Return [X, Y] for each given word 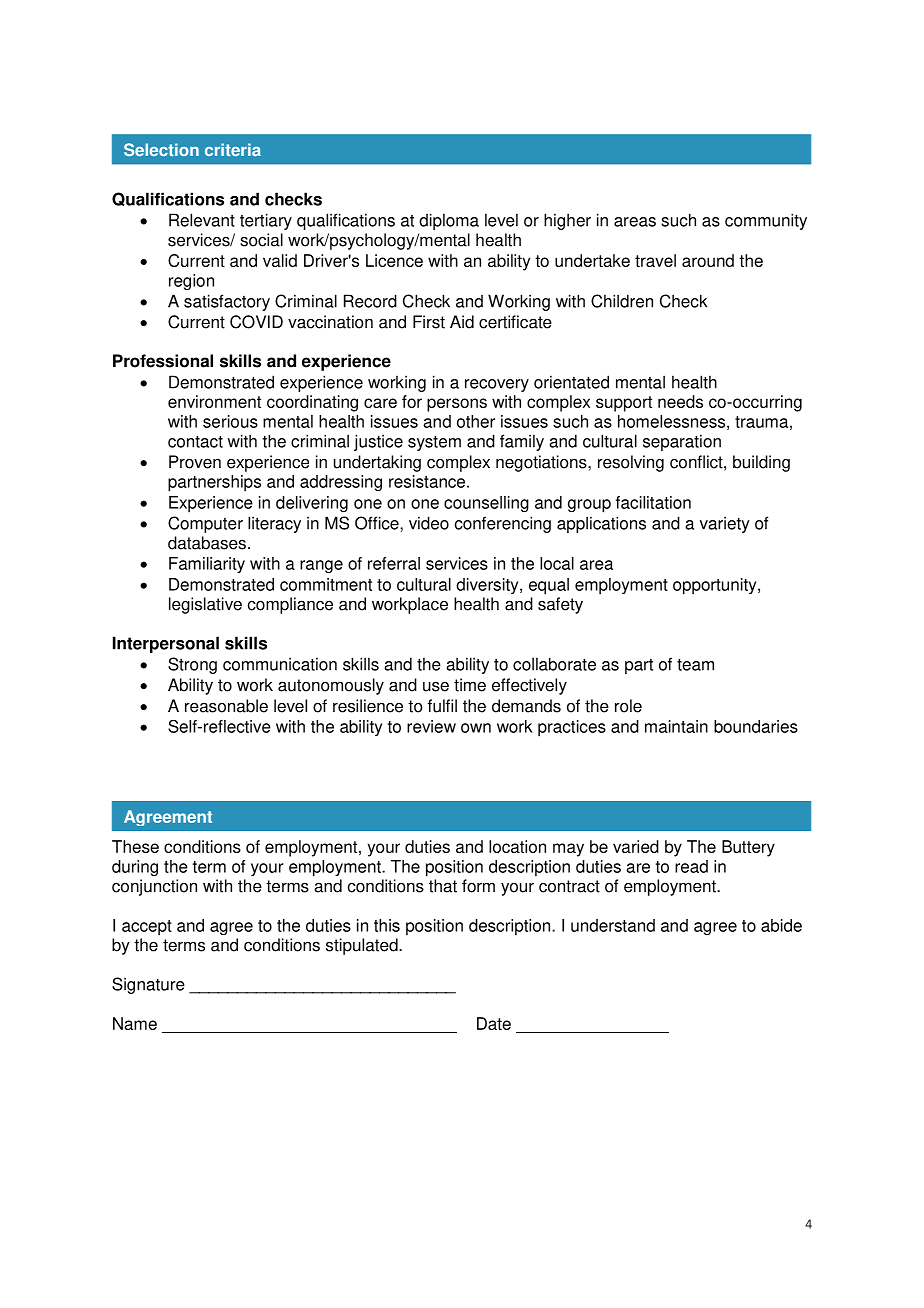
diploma [449, 221]
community [766, 221]
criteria [233, 149]
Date [494, 1023]
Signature [148, 985]
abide [781, 925]
